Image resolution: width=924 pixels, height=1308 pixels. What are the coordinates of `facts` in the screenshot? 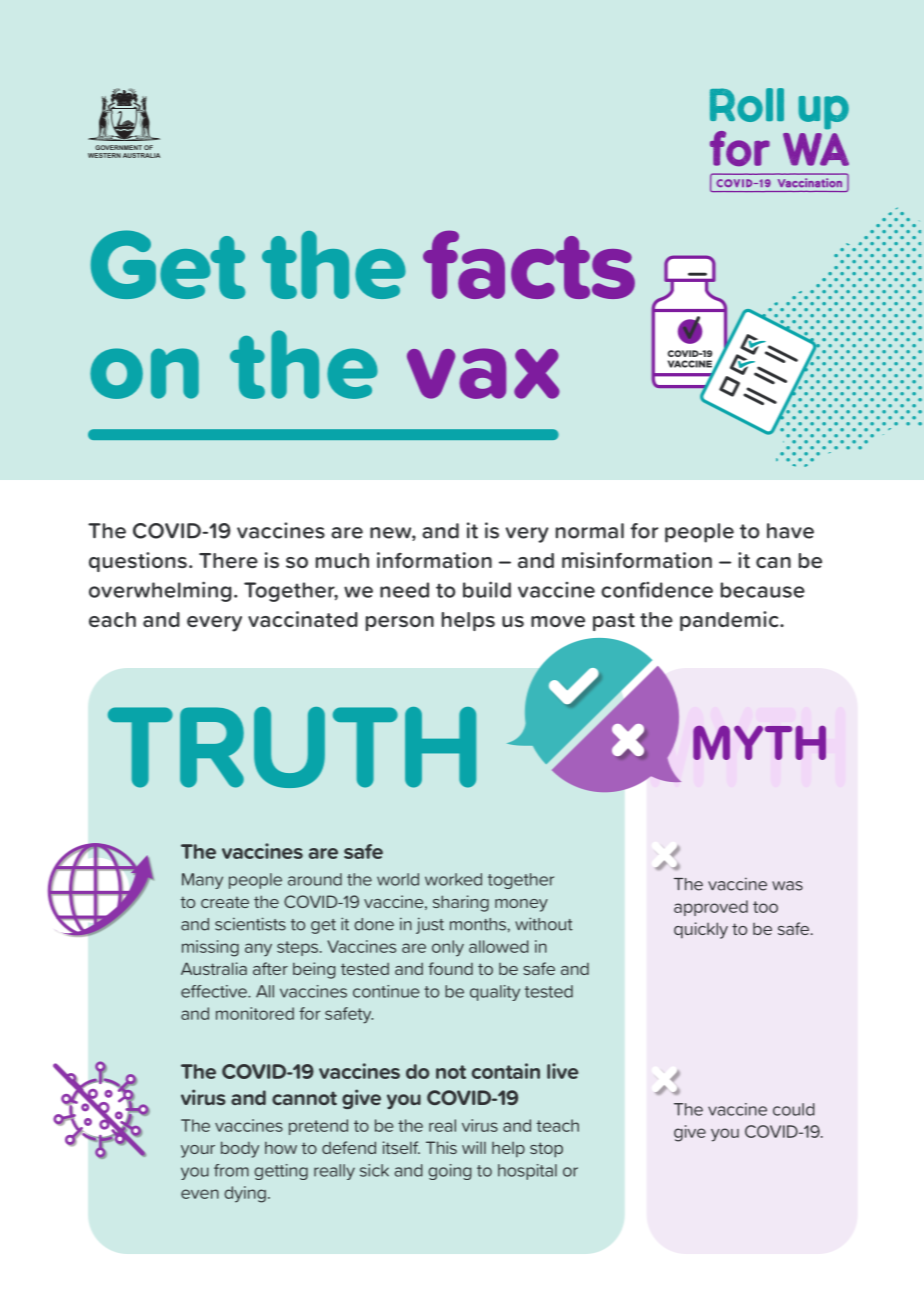 It's located at (529, 264).
